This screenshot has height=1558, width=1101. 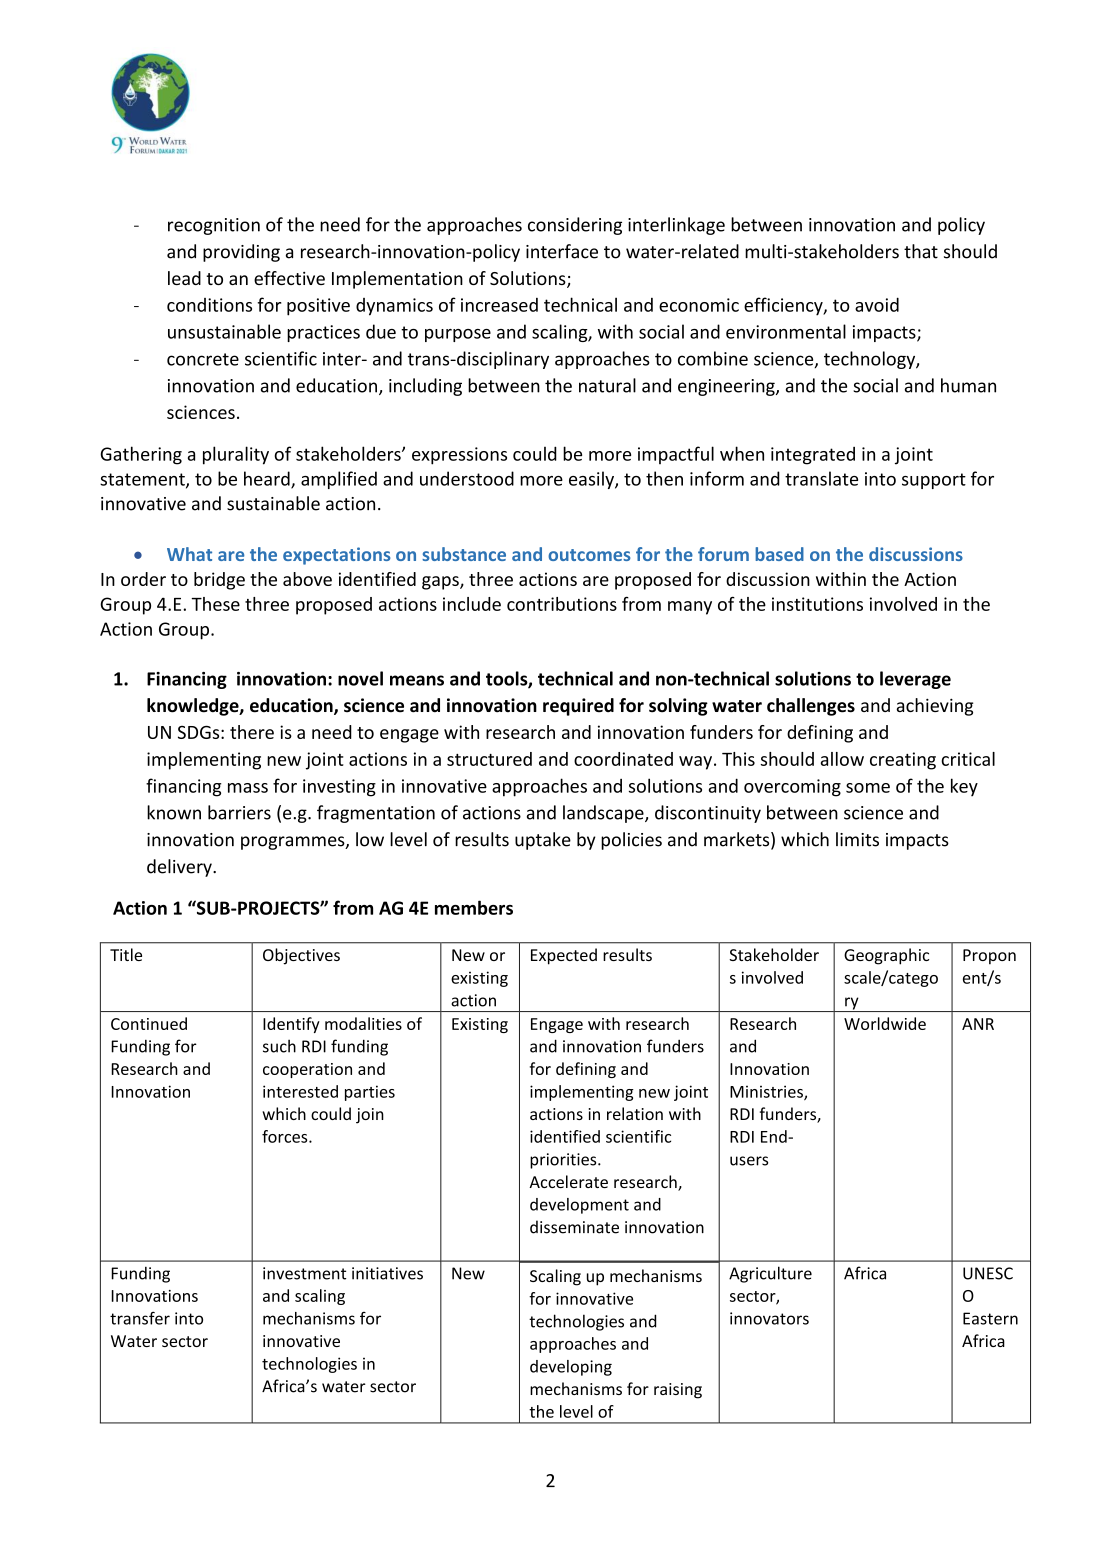 I want to click on developing, so click(x=571, y=1368).
